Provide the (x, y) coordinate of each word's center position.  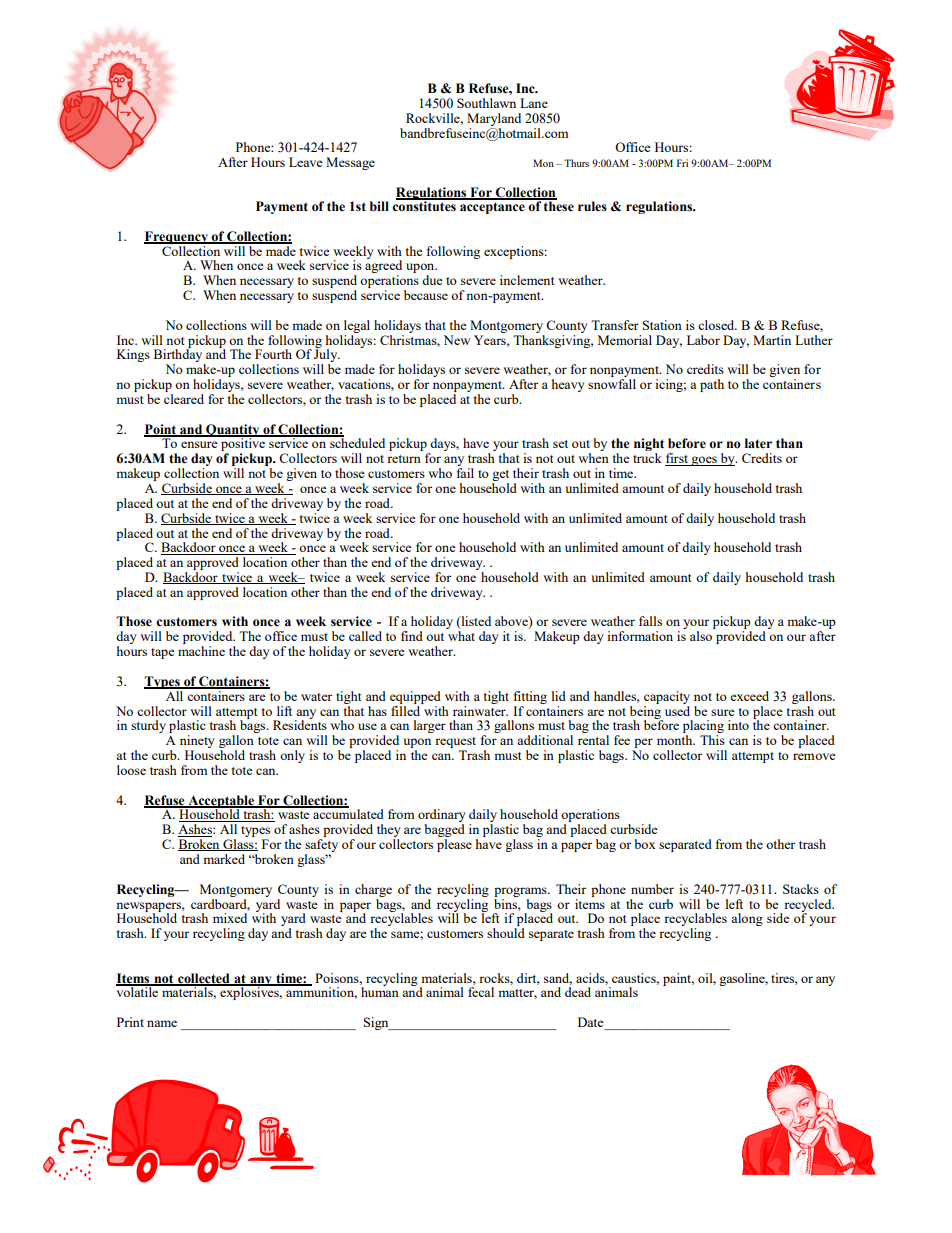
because (426, 295)
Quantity (233, 431)
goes (704, 461)
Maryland (494, 119)
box (645, 844)
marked (224, 859)
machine (201, 651)
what (461, 636)
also (701, 636)
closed (717, 325)
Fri (682, 163)
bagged (444, 832)
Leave (306, 162)
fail (465, 473)
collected (204, 979)
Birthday (179, 356)
